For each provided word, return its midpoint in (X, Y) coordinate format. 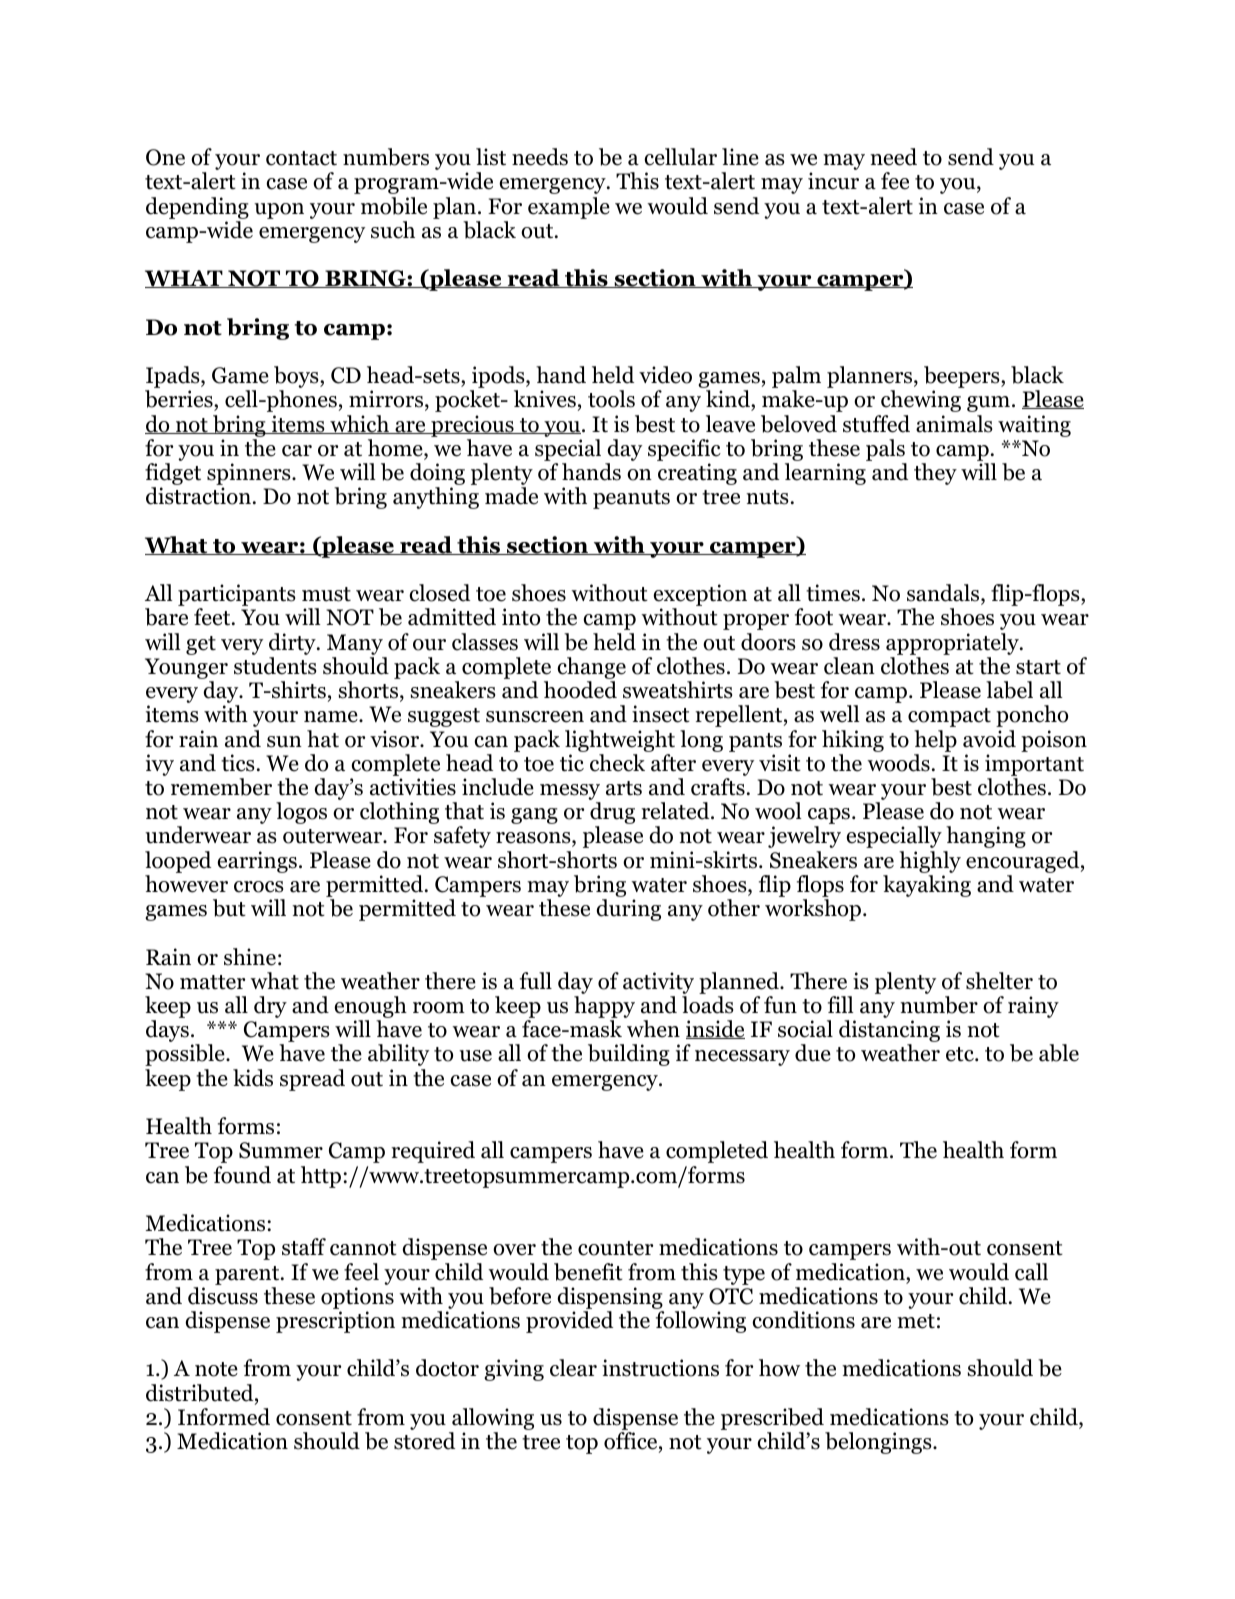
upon (279, 211)
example (569, 208)
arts (624, 788)
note (216, 1369)
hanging (986, 837)
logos (301, 813)
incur (833, 181)
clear (573, 1368)
